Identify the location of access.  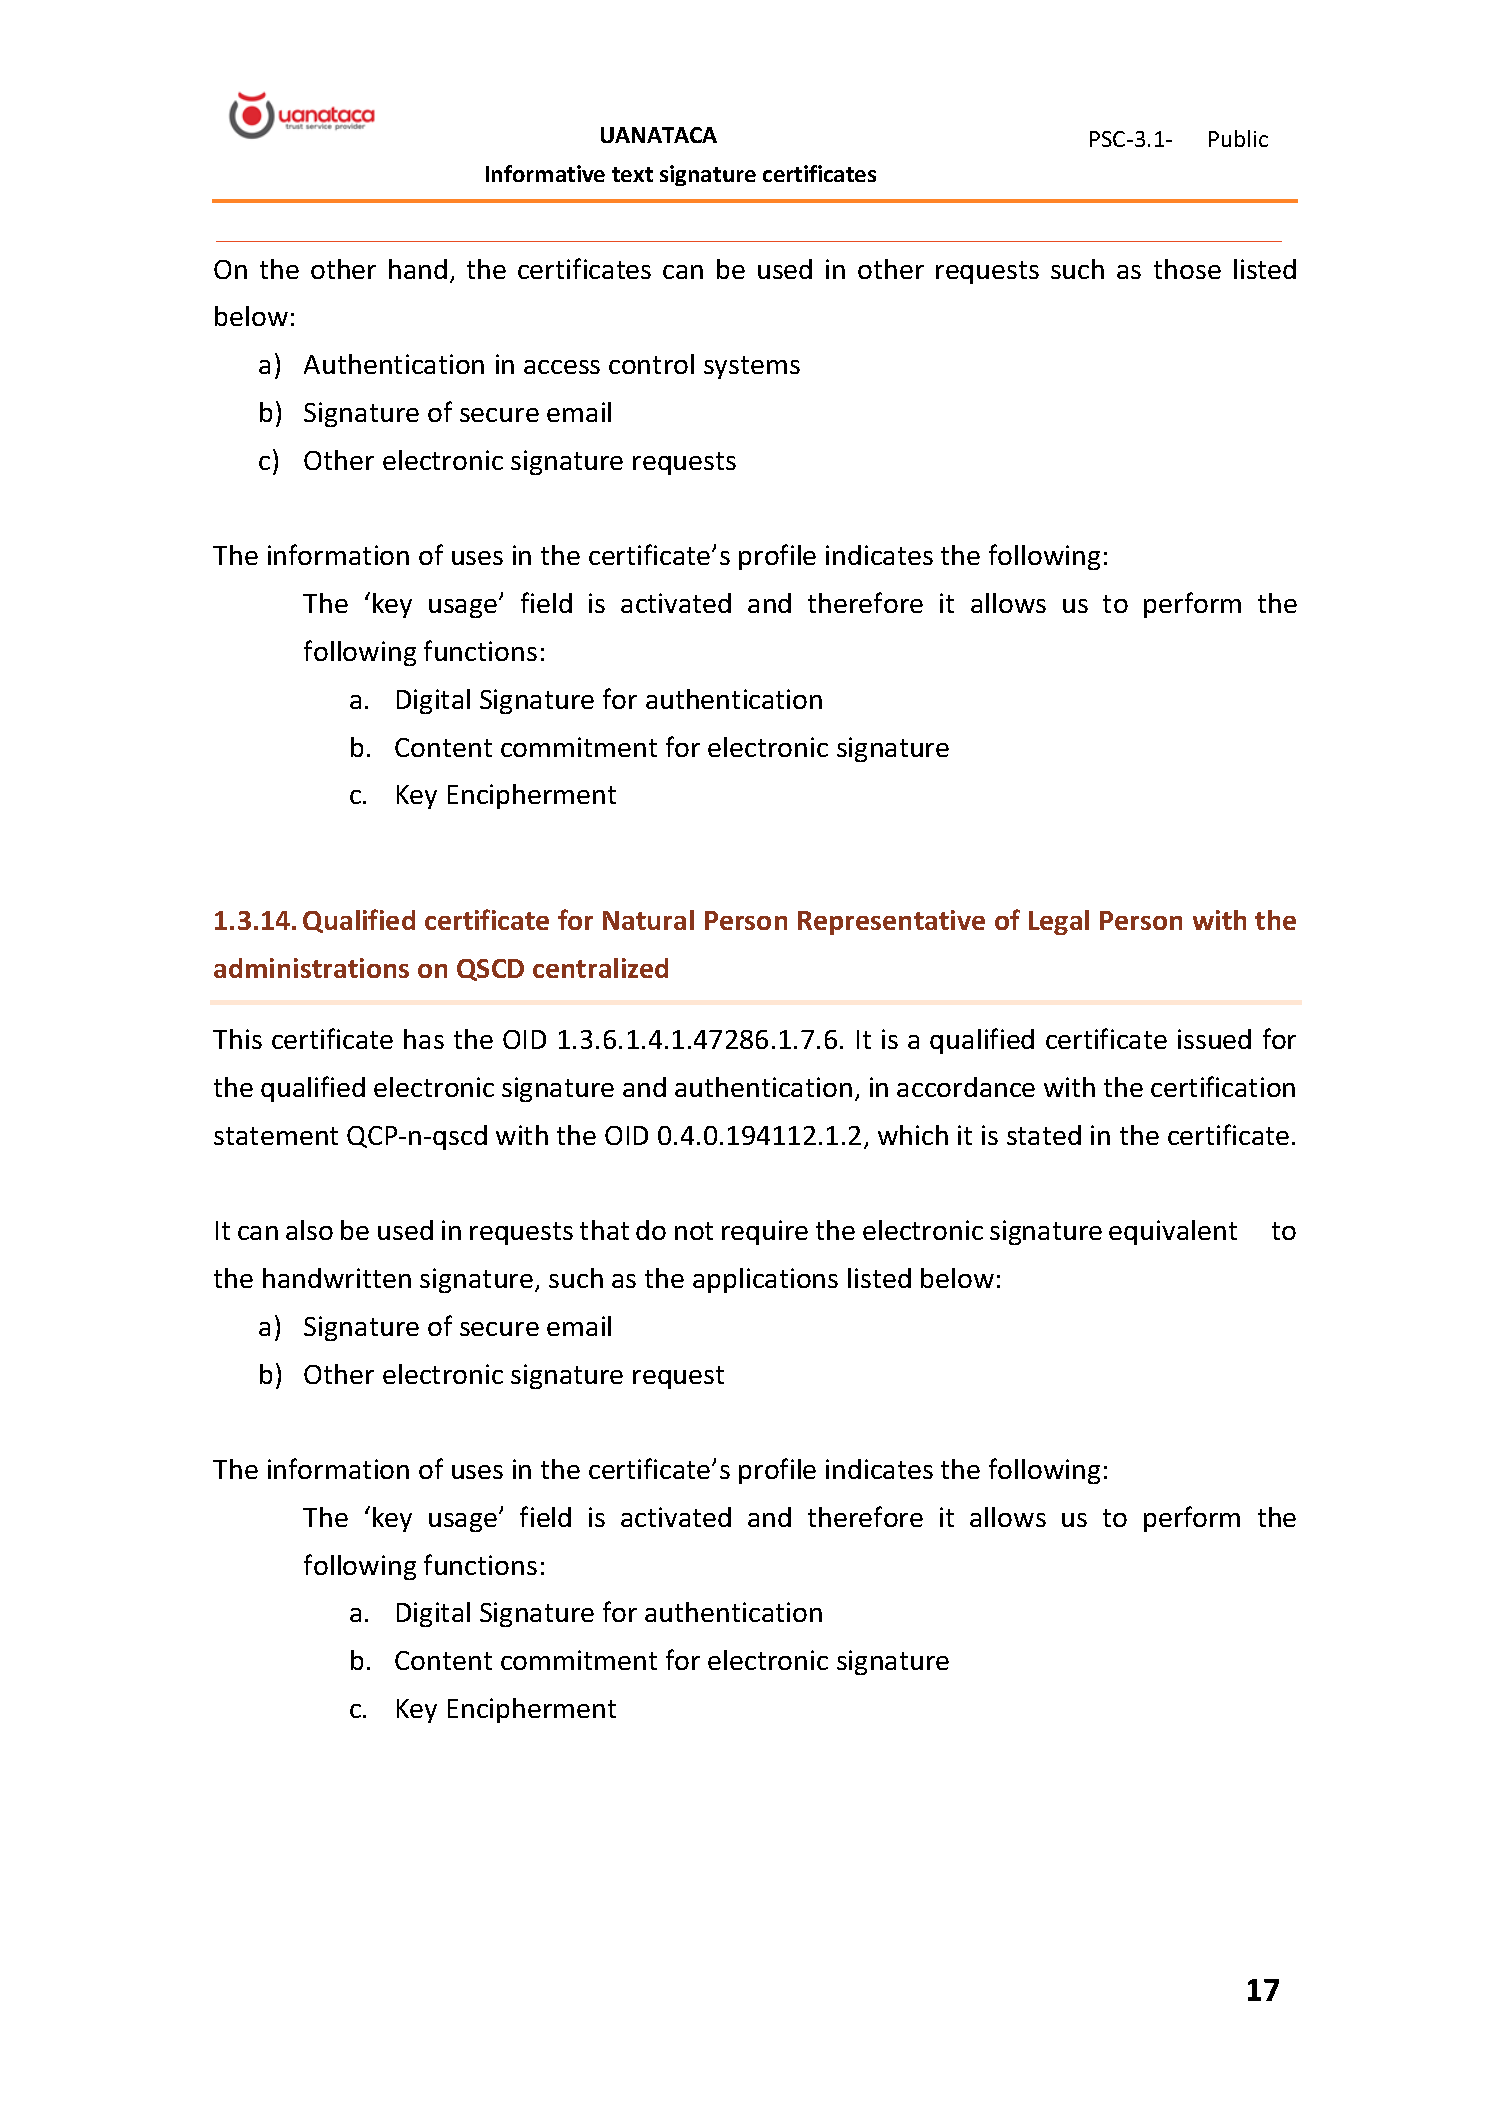
(562, 367).
